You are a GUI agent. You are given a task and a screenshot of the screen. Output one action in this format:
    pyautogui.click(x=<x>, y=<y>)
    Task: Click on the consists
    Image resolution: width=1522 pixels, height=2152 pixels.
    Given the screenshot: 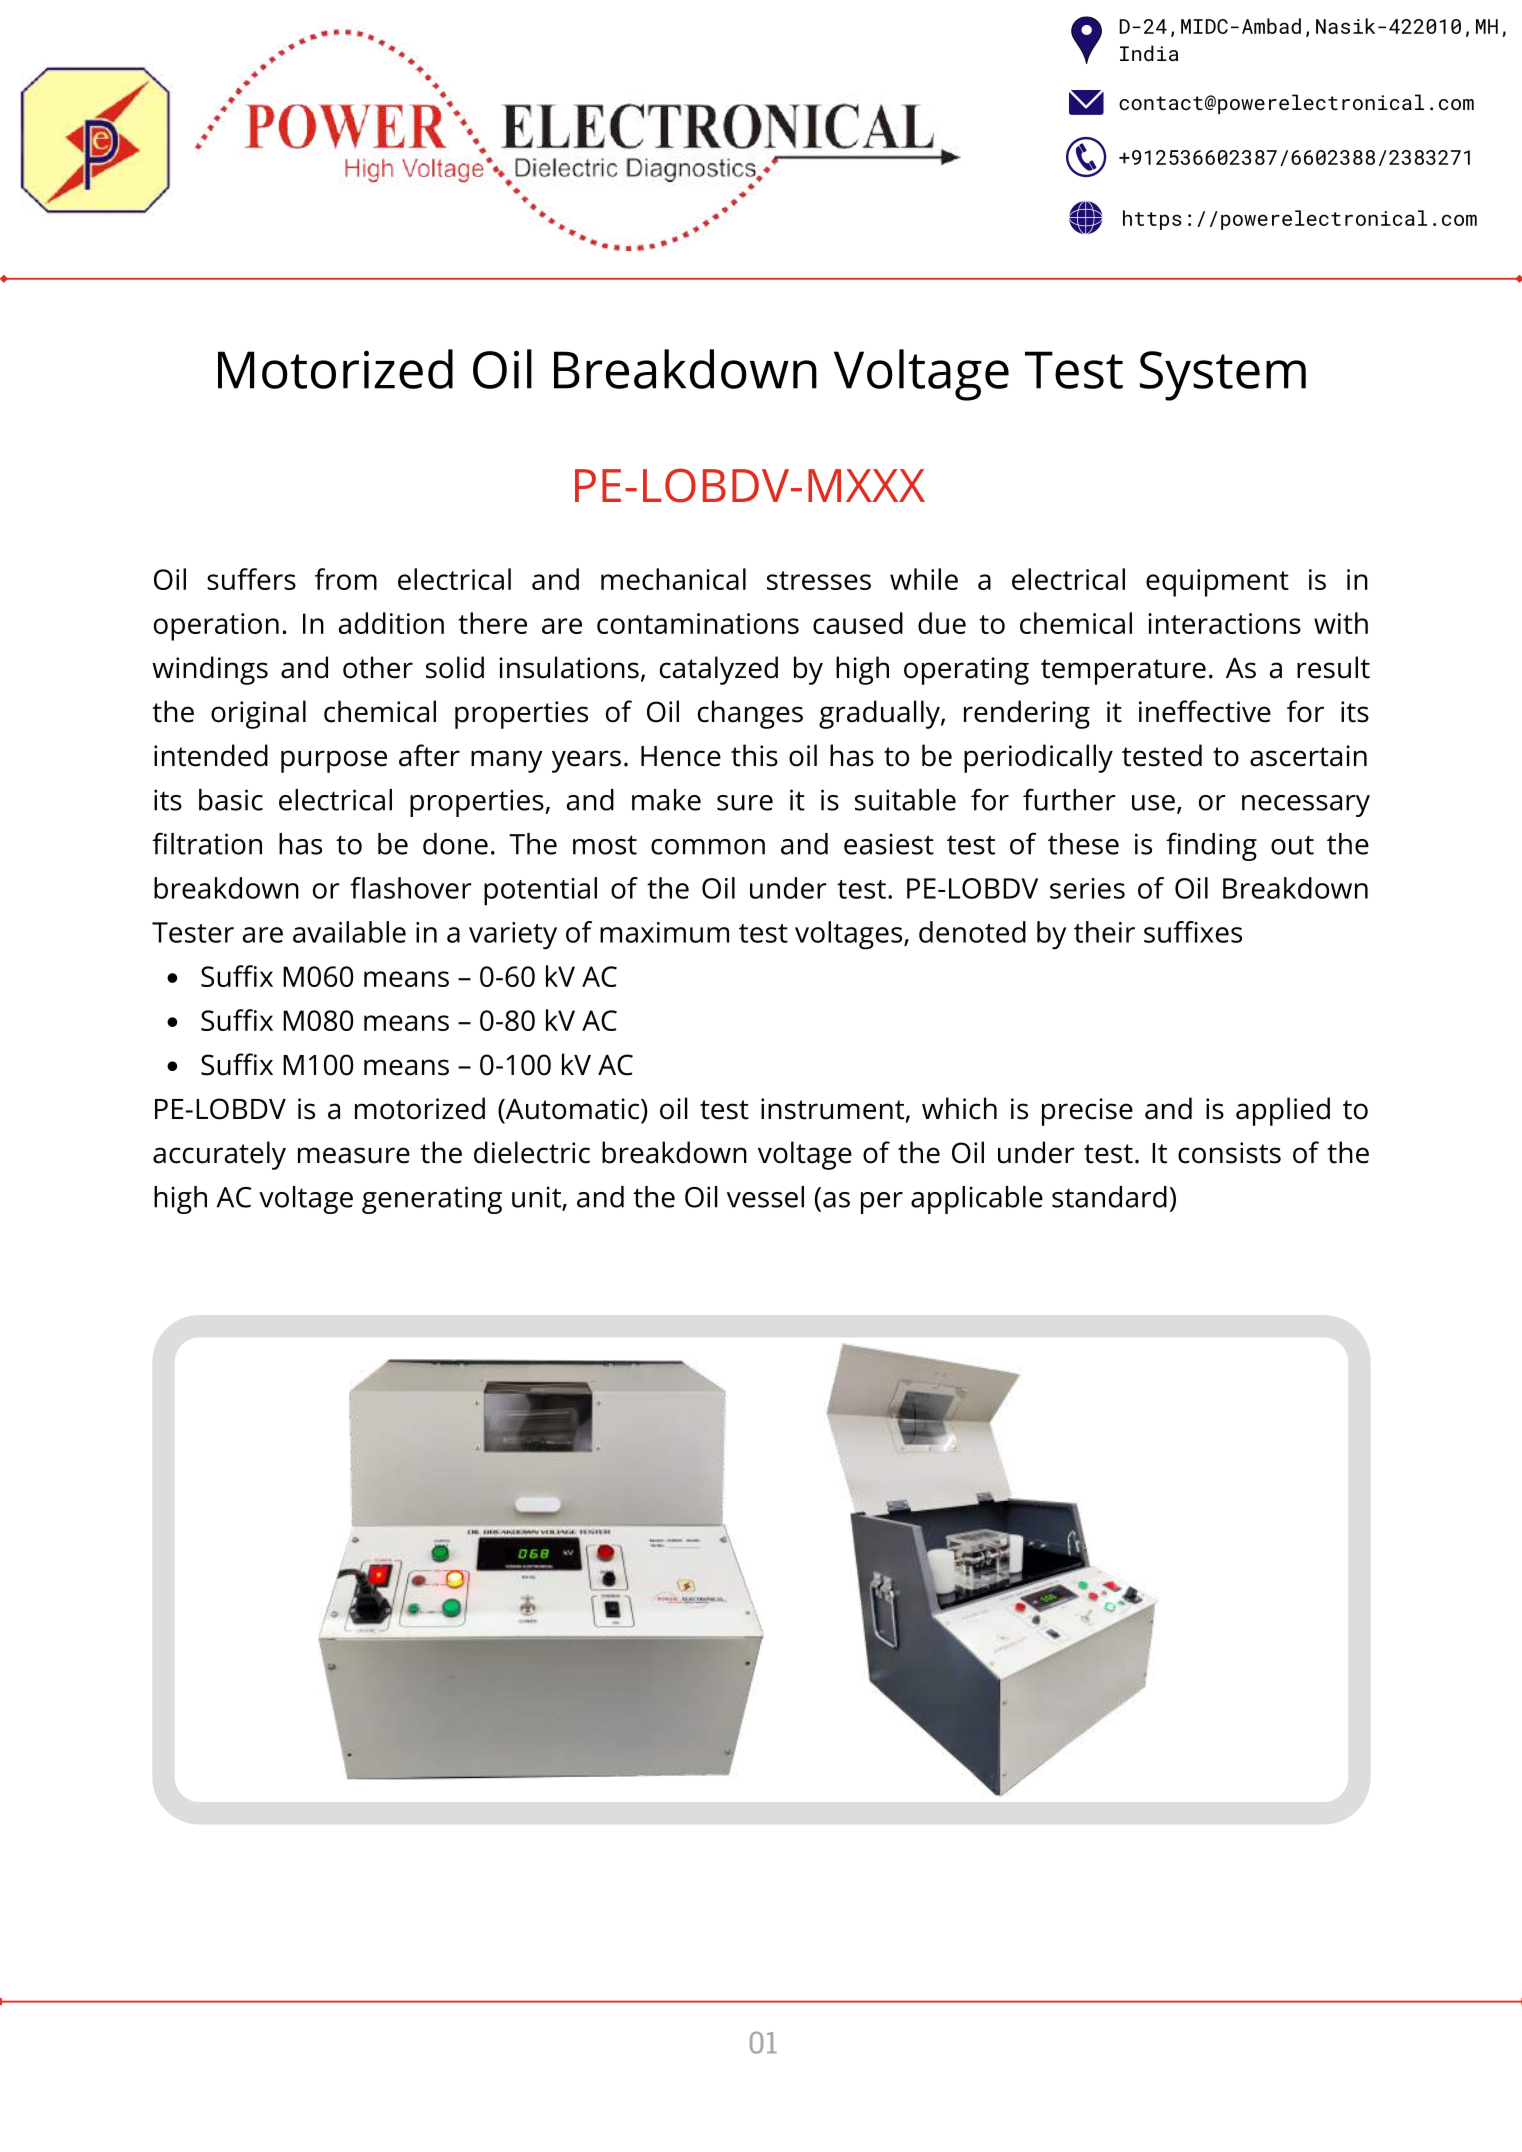 What is the action you would take?
    pyautogui.click(x=1229, y=1153)
